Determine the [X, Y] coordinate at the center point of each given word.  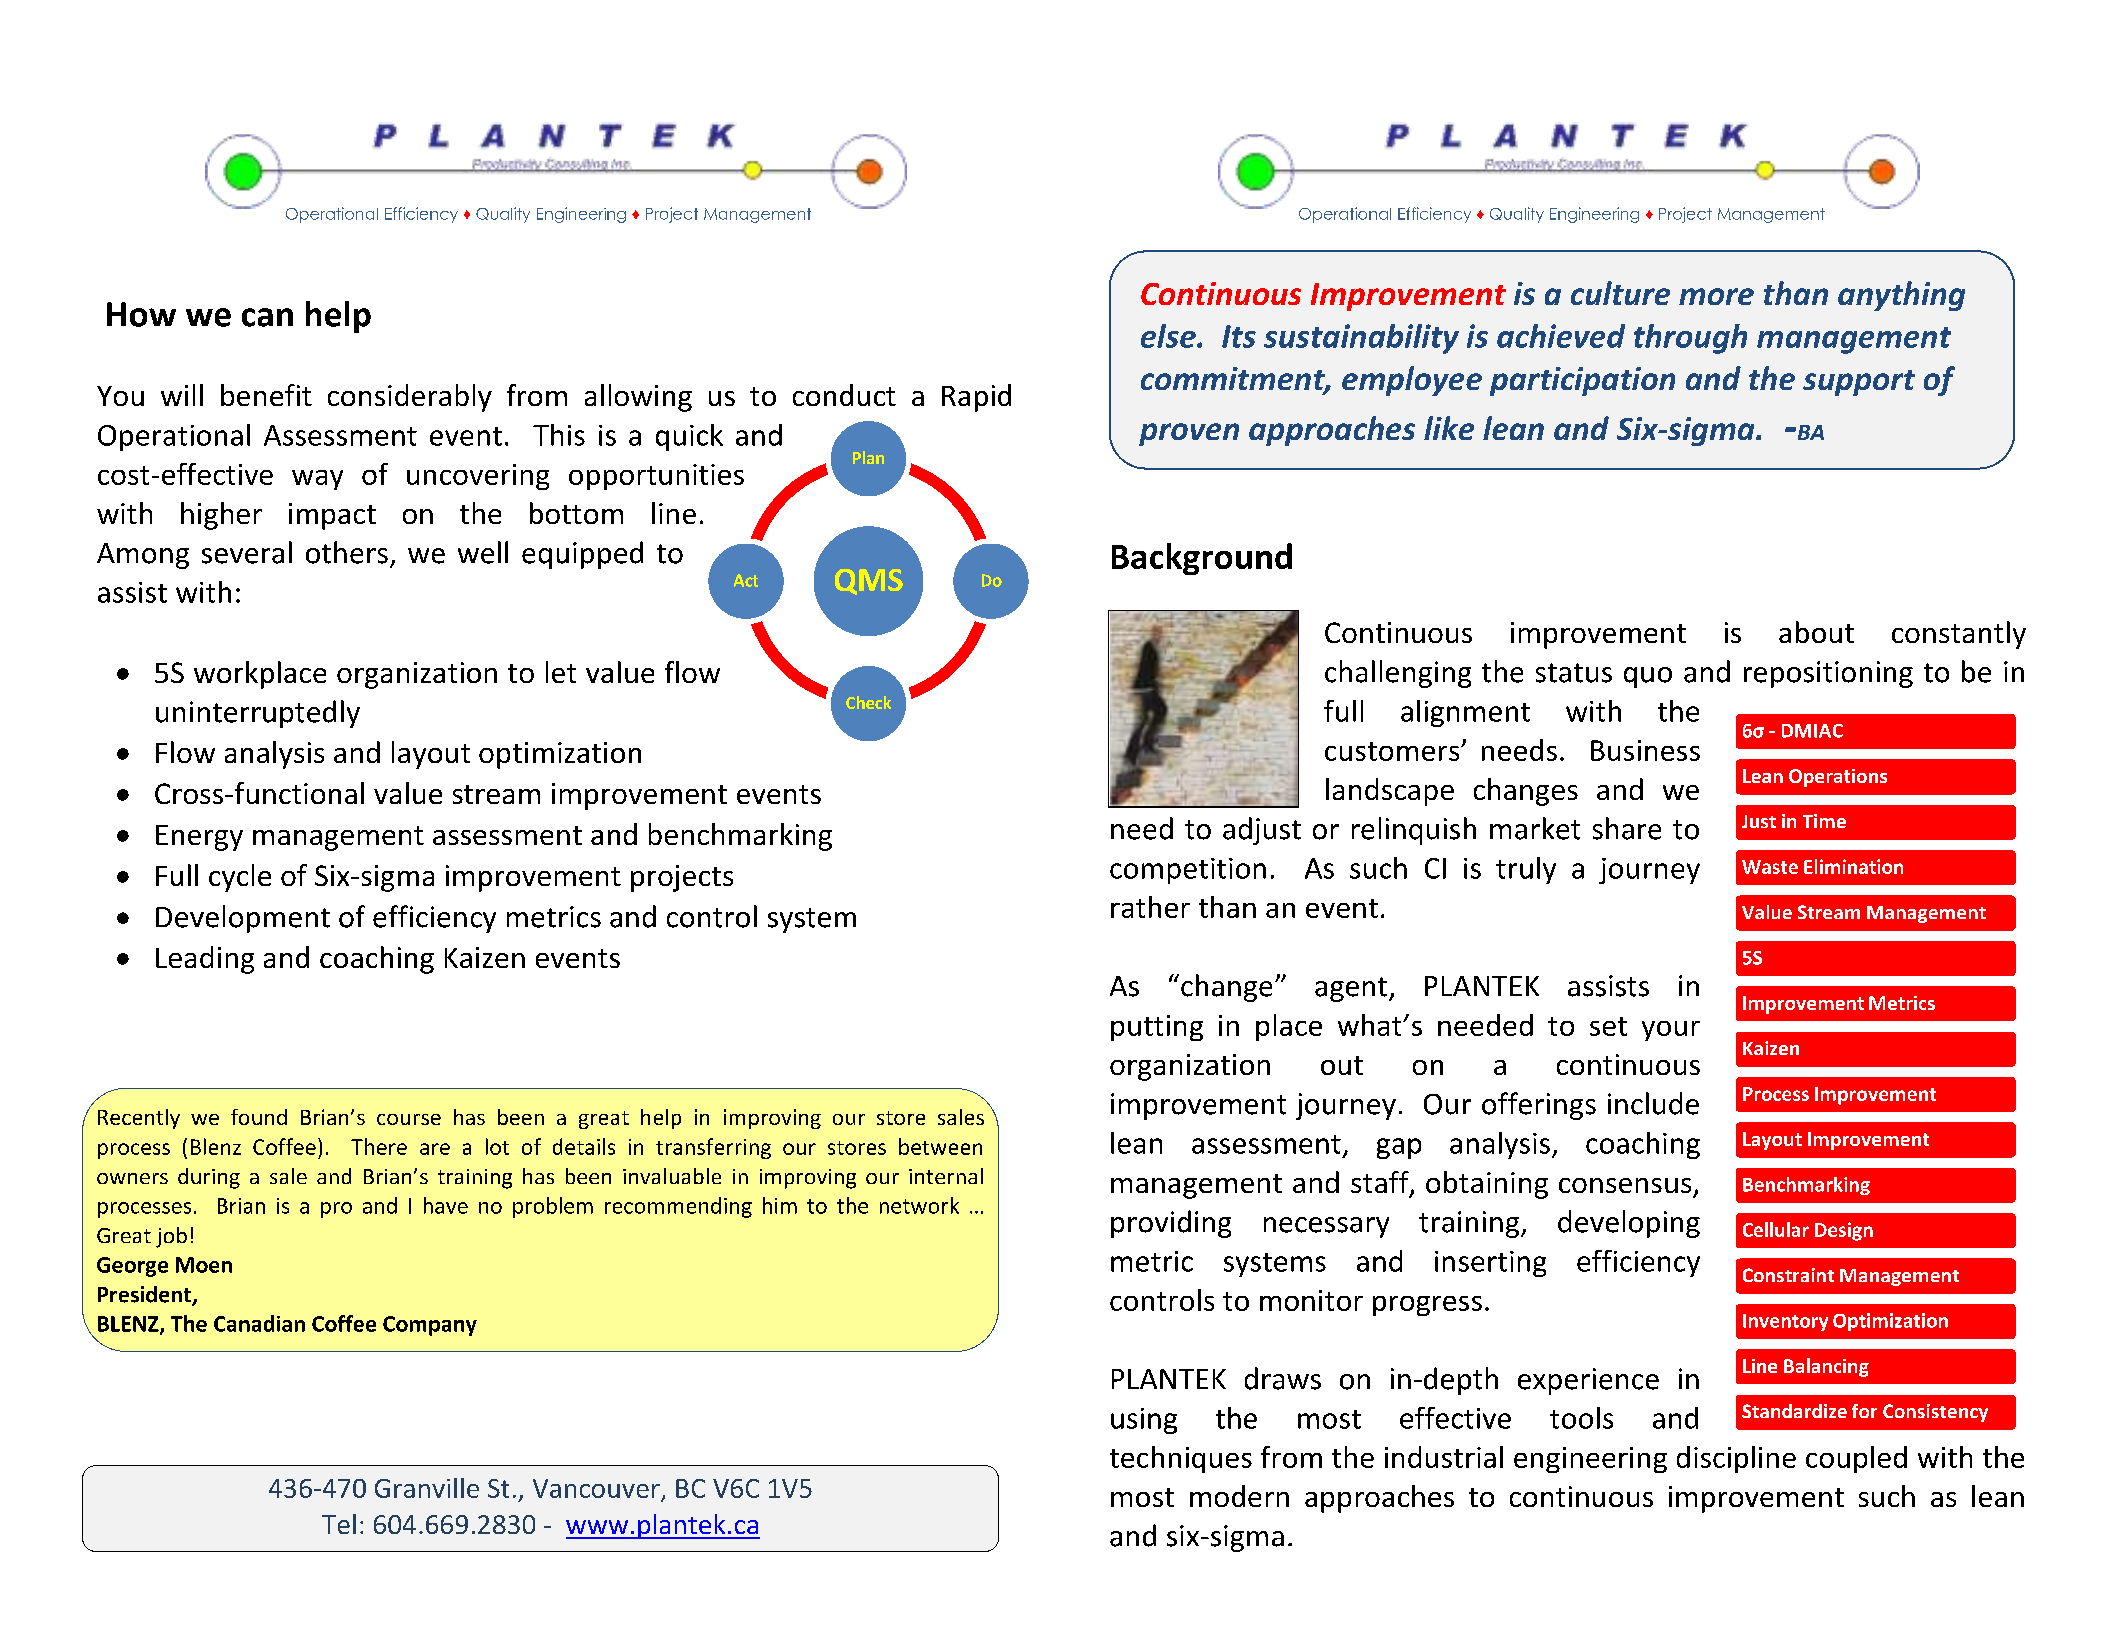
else [1169, 336]
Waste [1770, 867]
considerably [410, 398]
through [1690, 339]
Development [243, 919]
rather [1150, 907]
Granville [427, 1488]
